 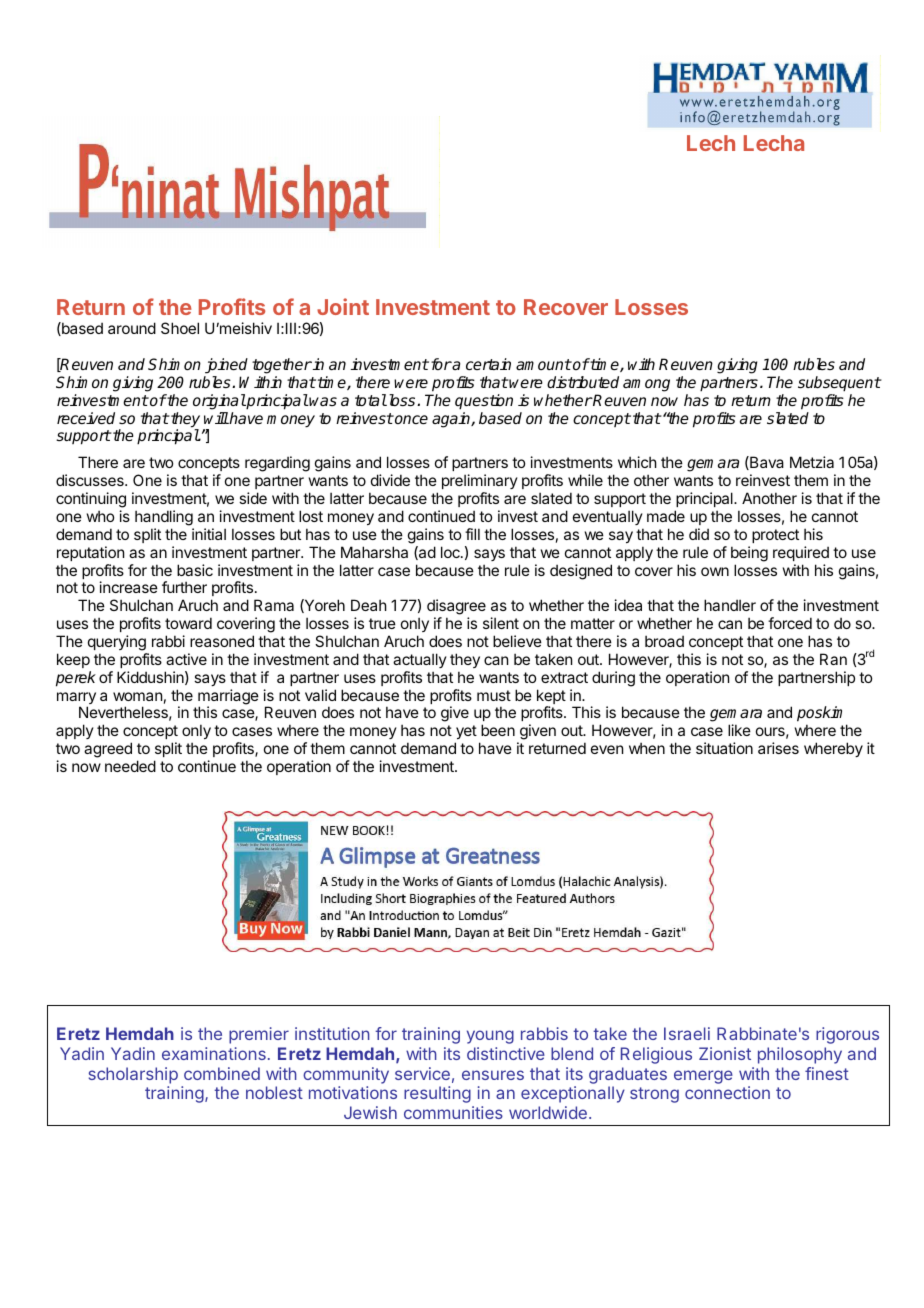 I want to click on subsequent, so click(x=839, y=384).
